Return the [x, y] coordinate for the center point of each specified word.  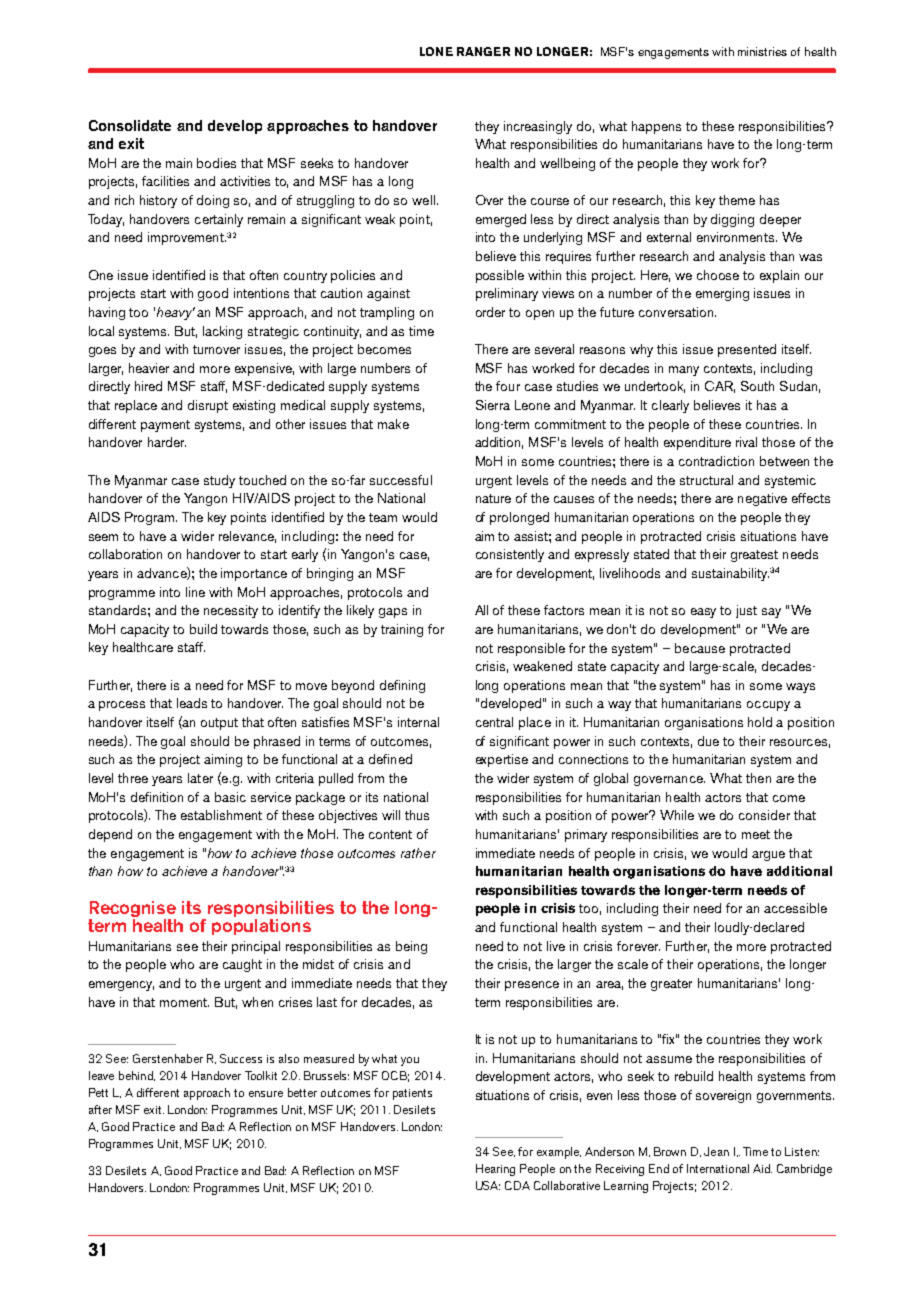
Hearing [495, 1170]
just [746, 611]
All [481, 610]
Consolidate [130, 125]
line [195, 592]
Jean [716, 1151]
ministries [762, 51]
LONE [436, 51]
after [100, 1109]
